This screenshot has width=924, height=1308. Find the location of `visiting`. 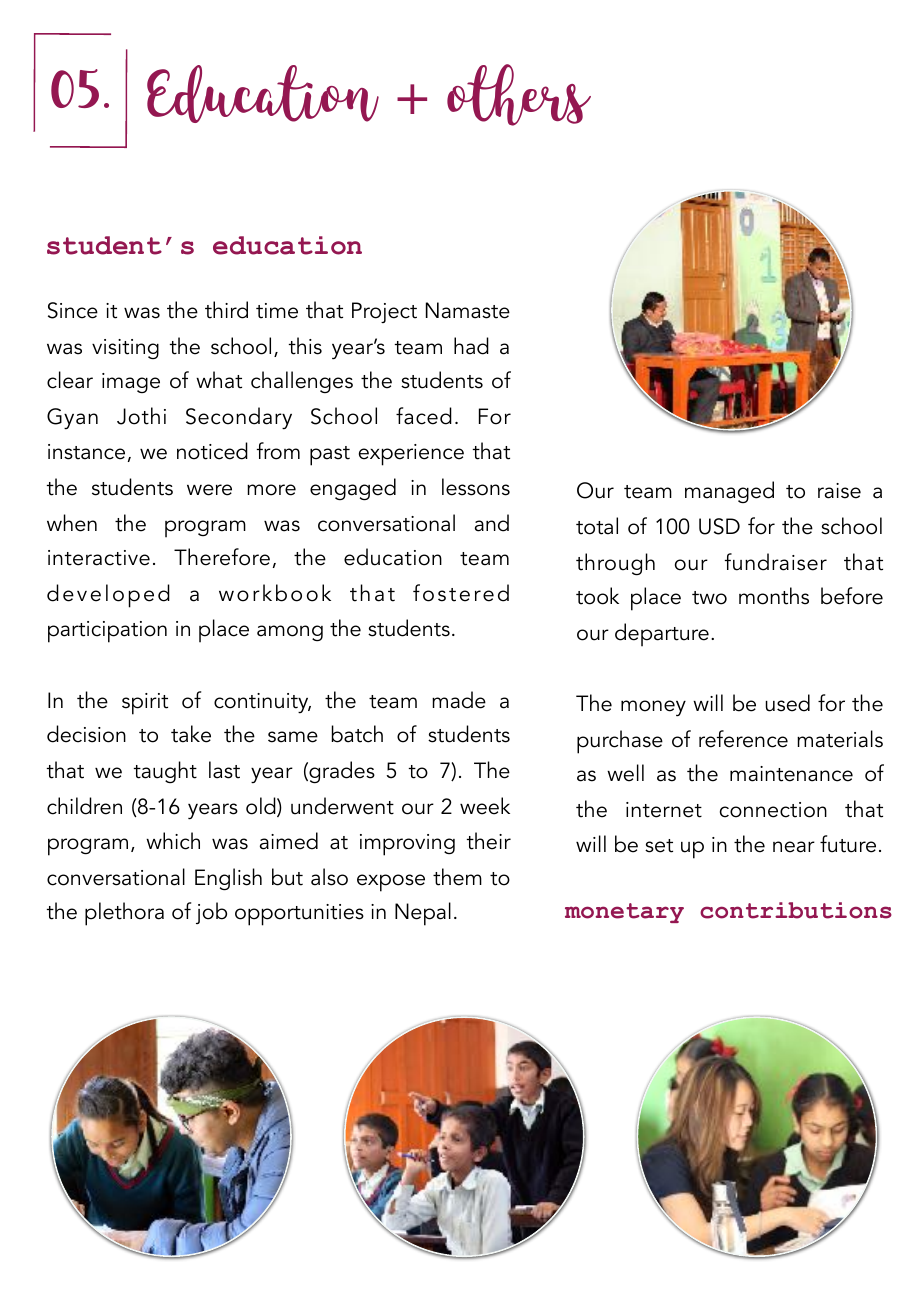

visiting is located at coordinates (125, 349).
